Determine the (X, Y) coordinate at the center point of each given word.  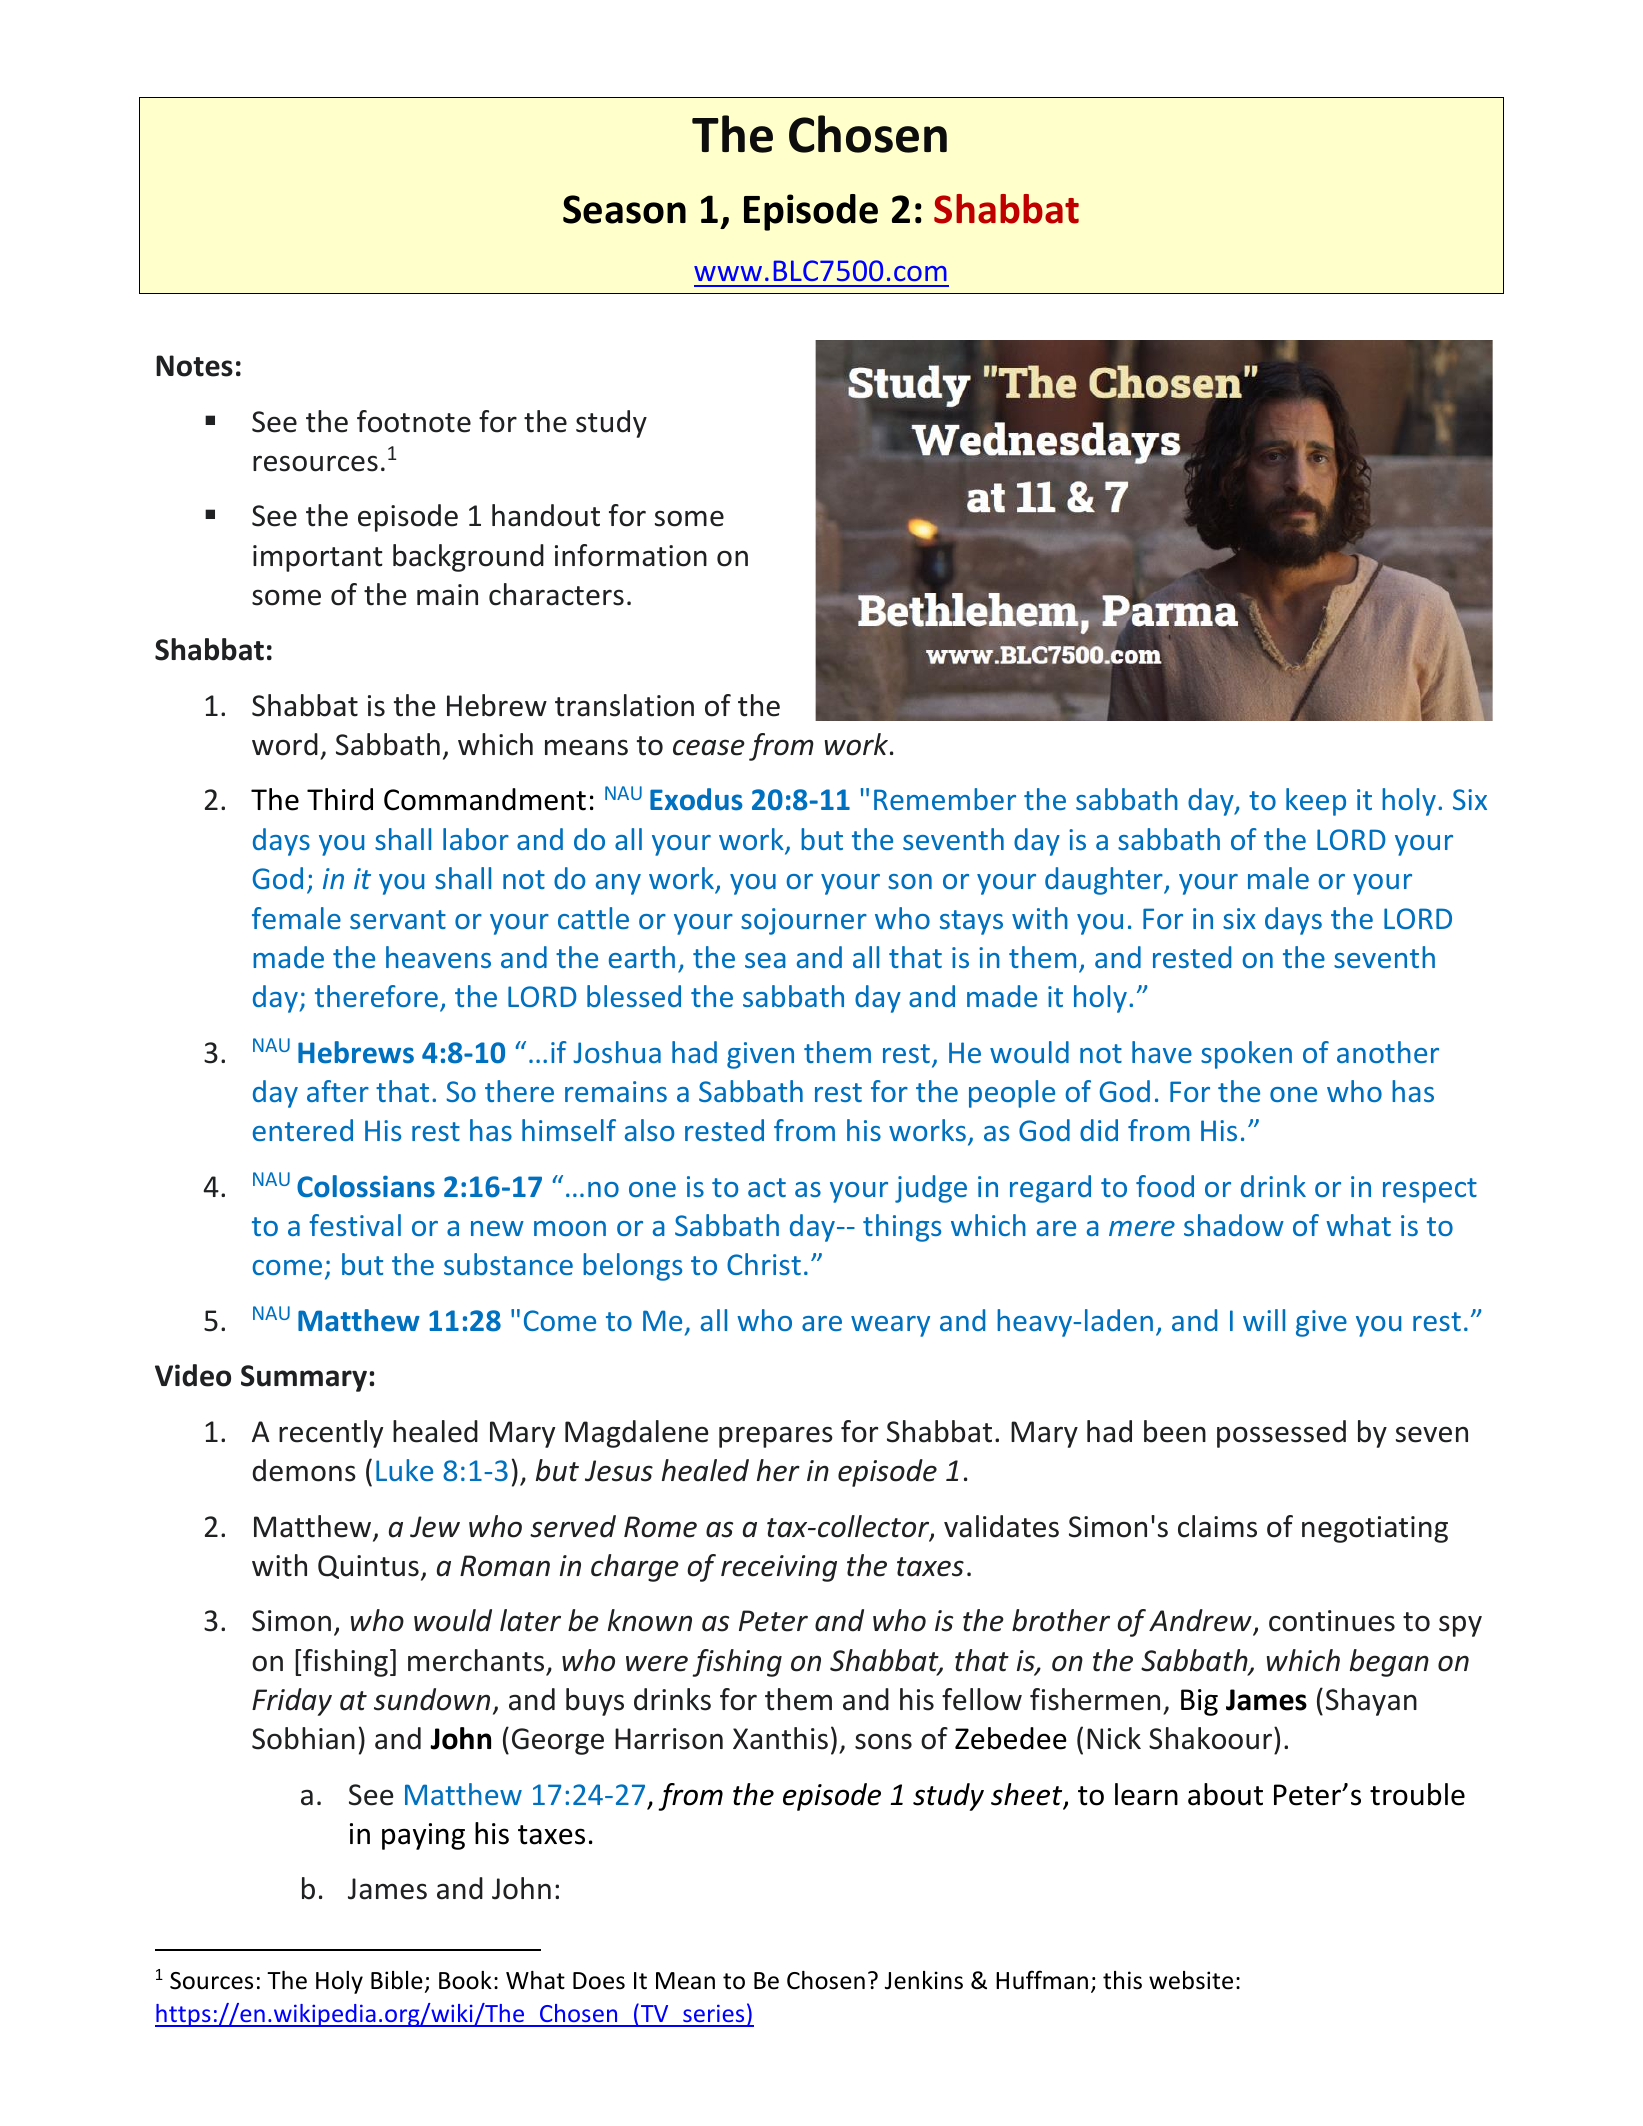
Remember (945, 799)
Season (624, 209)
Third (340, 799)
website (1191, 1980)
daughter (1105, 881)
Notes (194, 366)
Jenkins (924, 1980)
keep (1316, 802)
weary (890, 1326)
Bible (397, 1980)
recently (331, 1434)
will (1264, 1320)
